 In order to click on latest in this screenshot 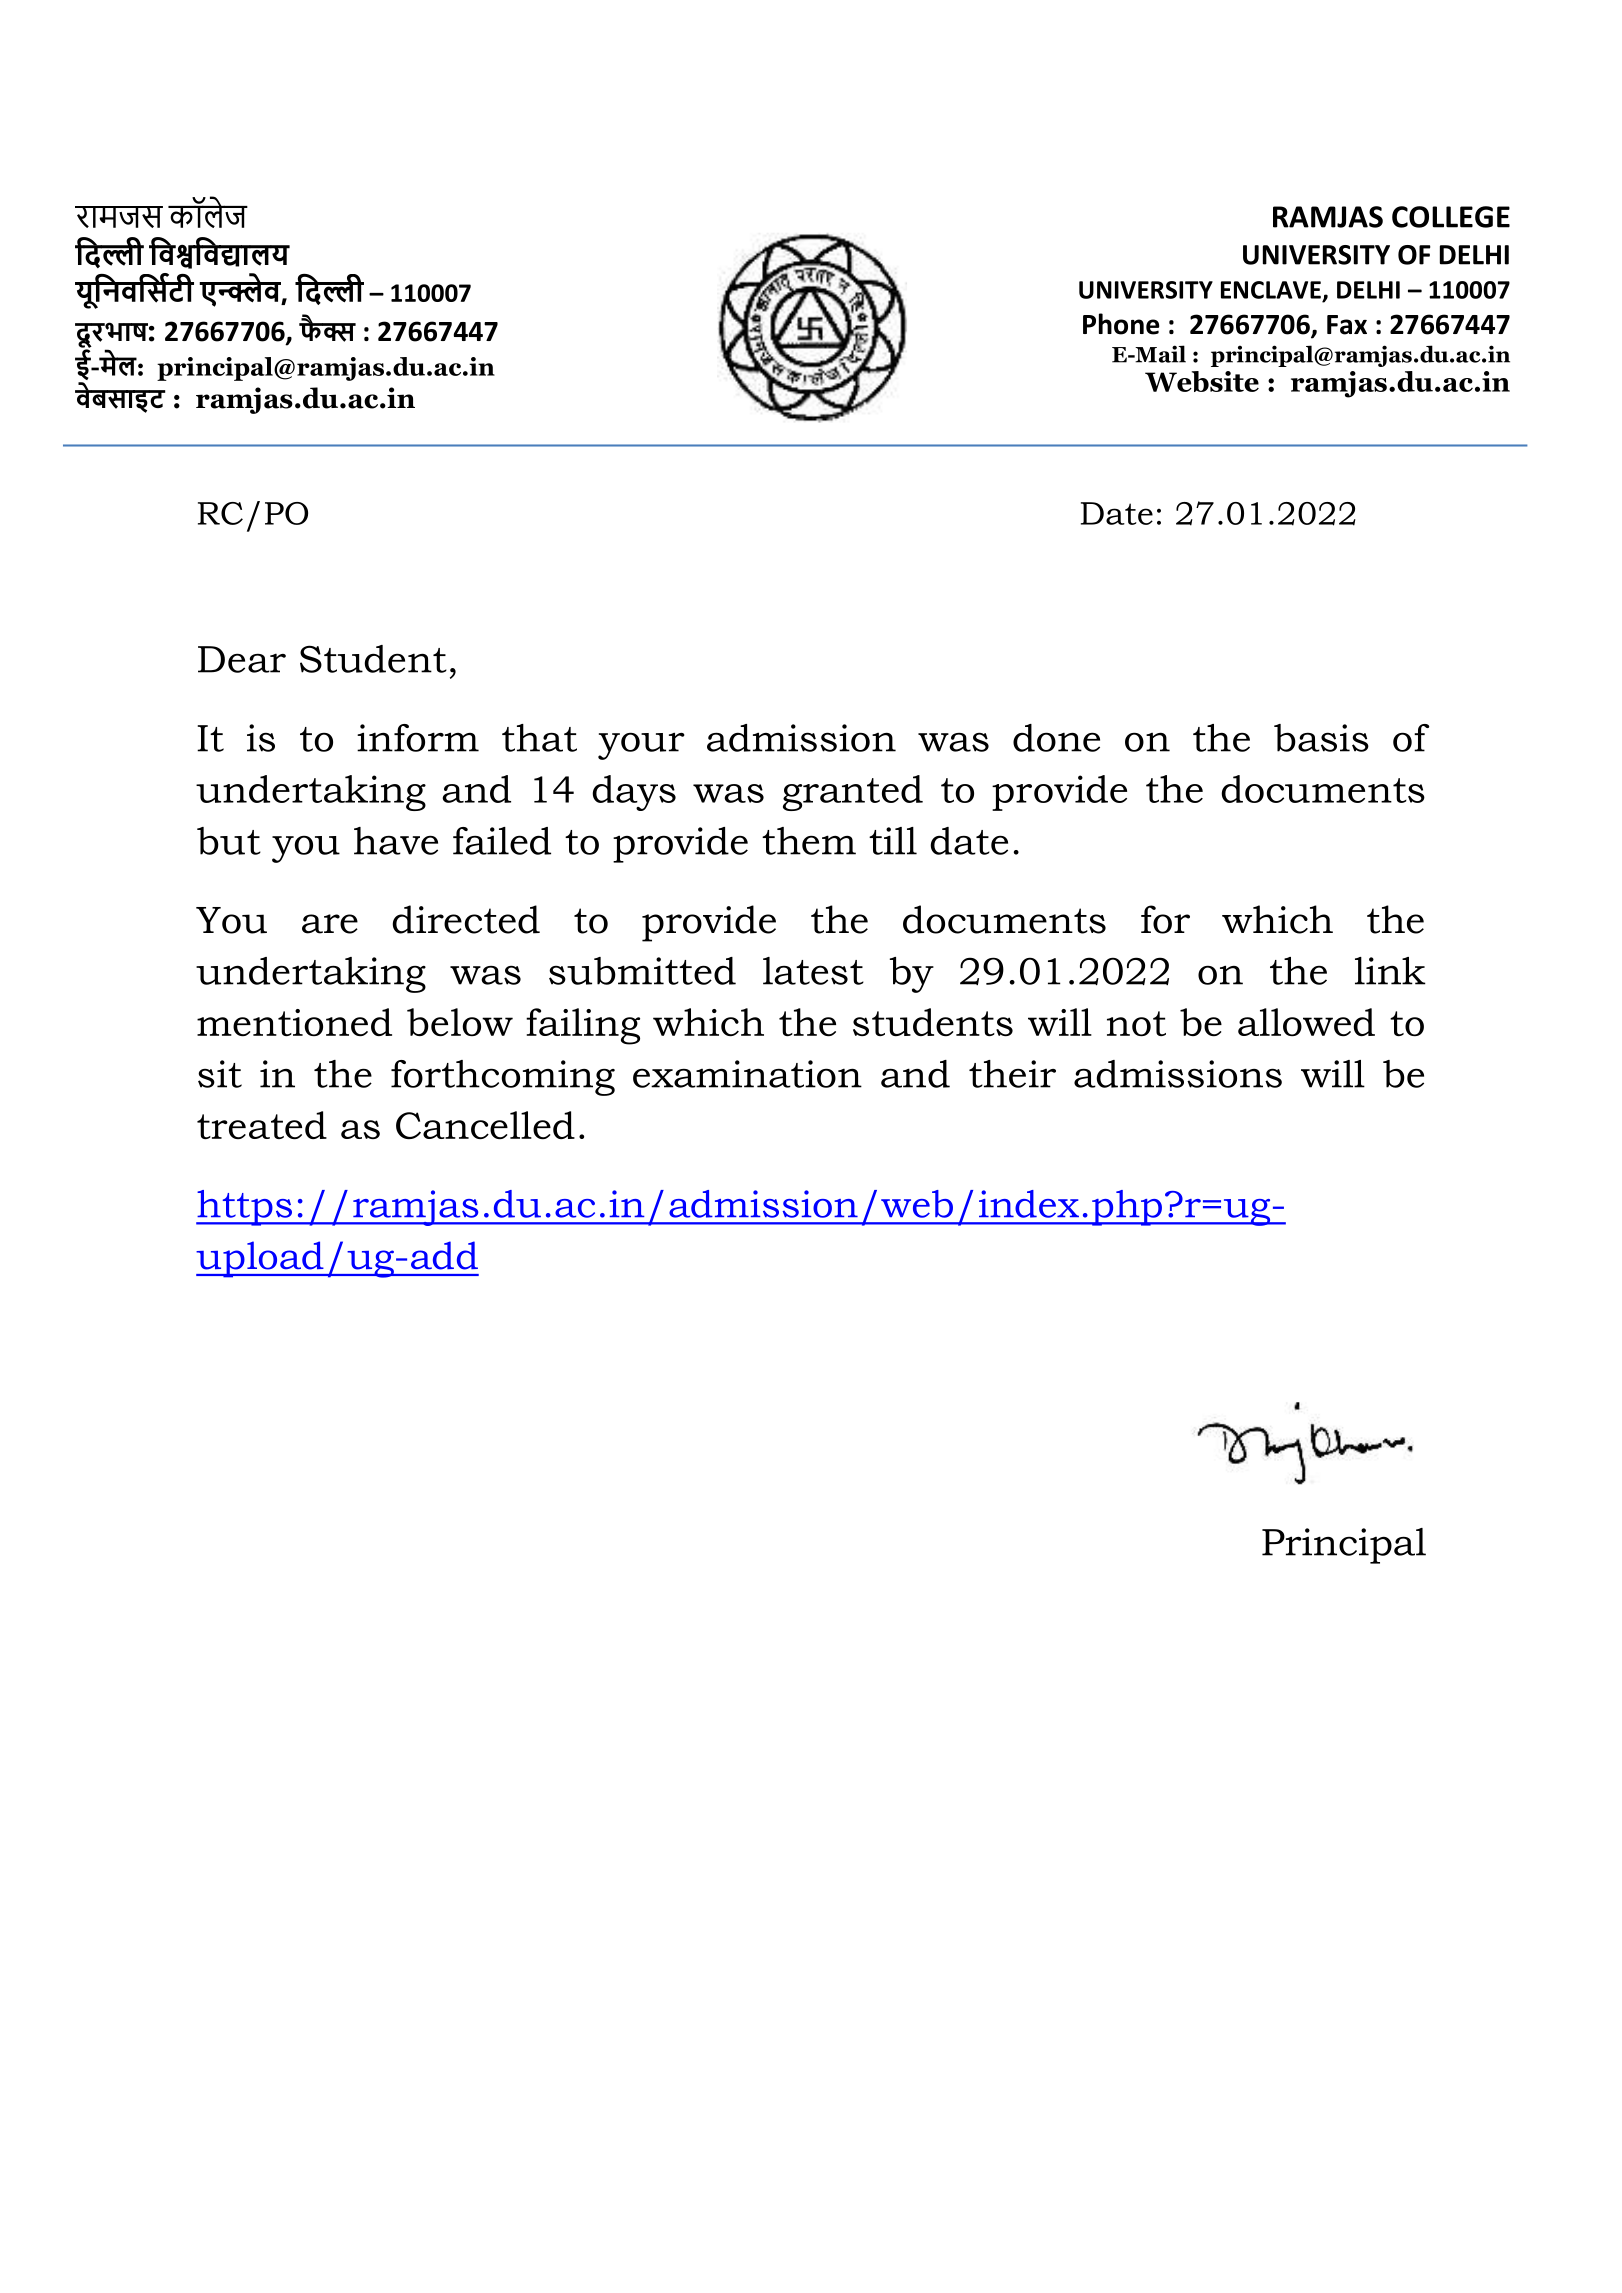, I will do `click(813, 971)`.
